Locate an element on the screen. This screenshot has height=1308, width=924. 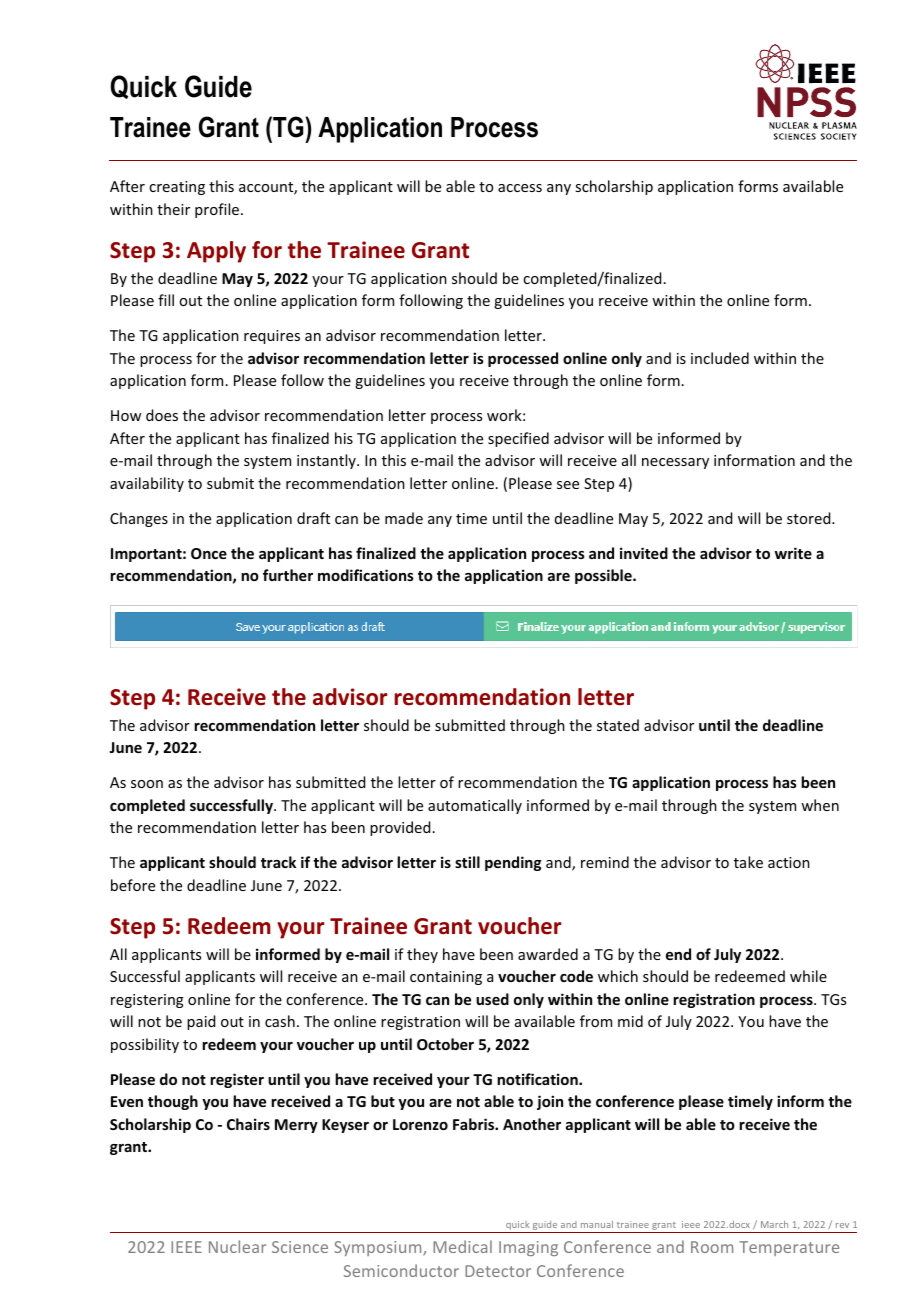
used is located at coordinates (492, 999).
